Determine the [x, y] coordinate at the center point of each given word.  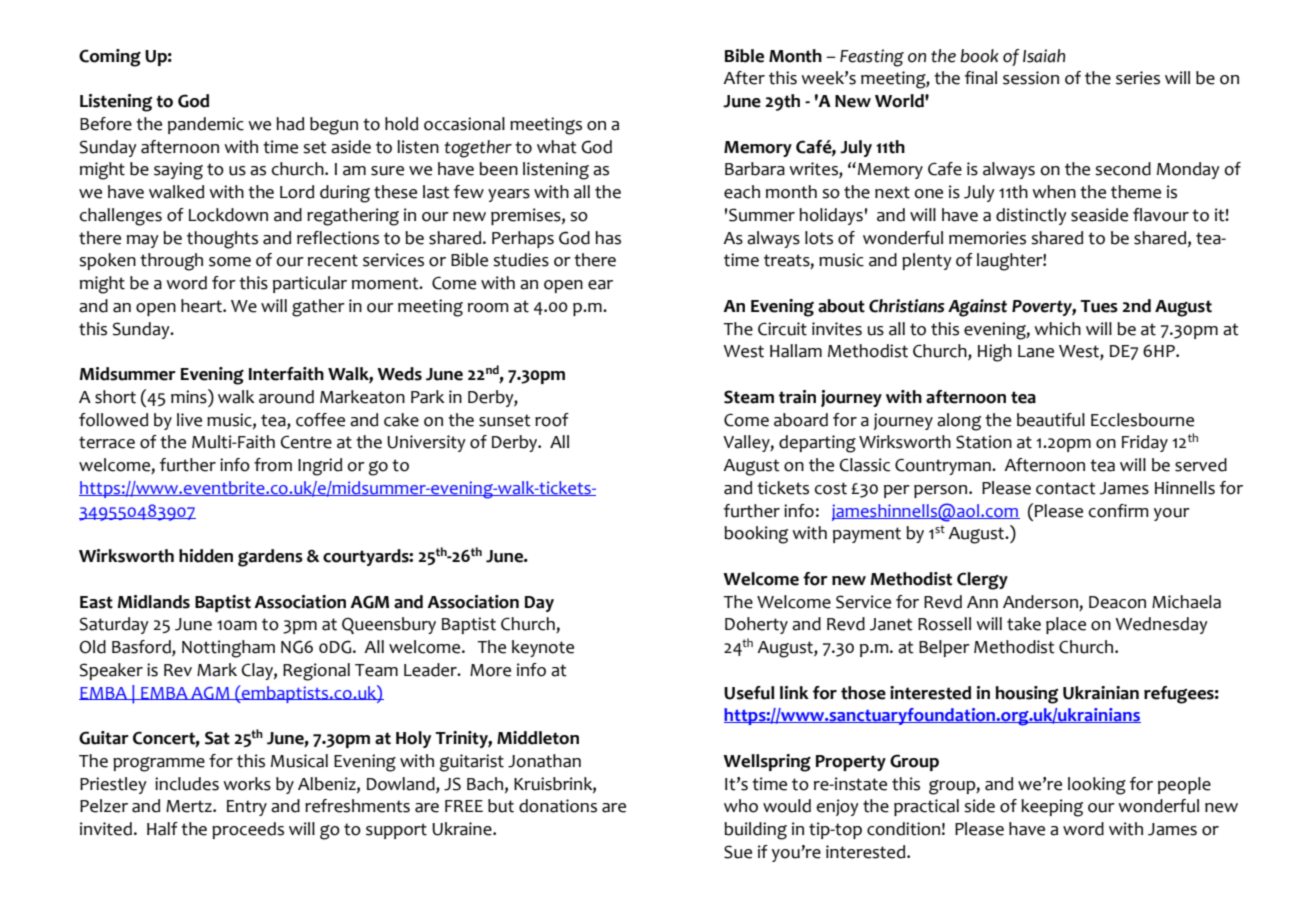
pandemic [206, 125]
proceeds [248, 830]
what [557, 147]
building [755, 831]
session [1031, 78]
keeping [1052, 808]
